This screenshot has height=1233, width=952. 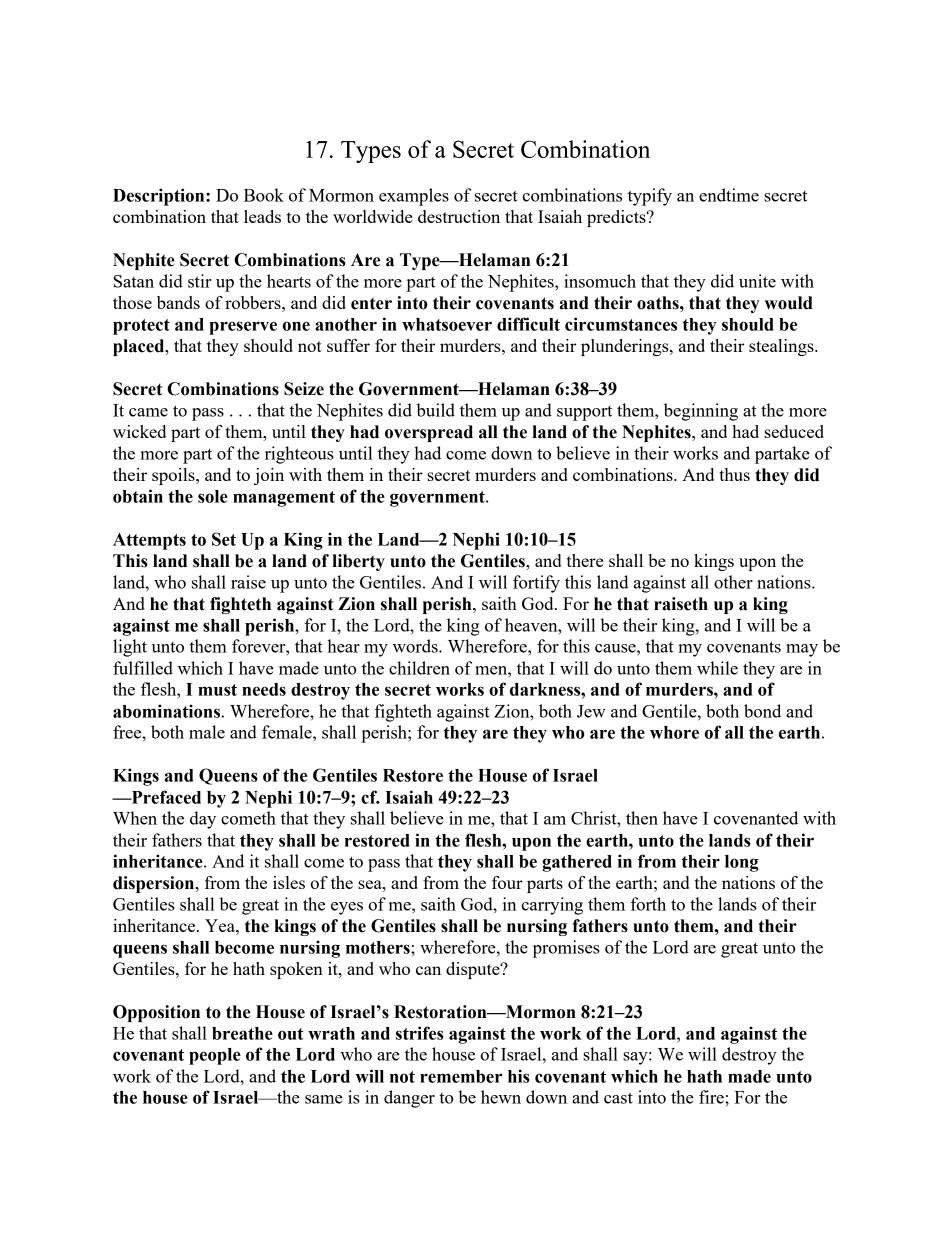 What do you see at coordinates (203, 820) in the screenshot?
I see `day` at bounding box center [203, 820].
